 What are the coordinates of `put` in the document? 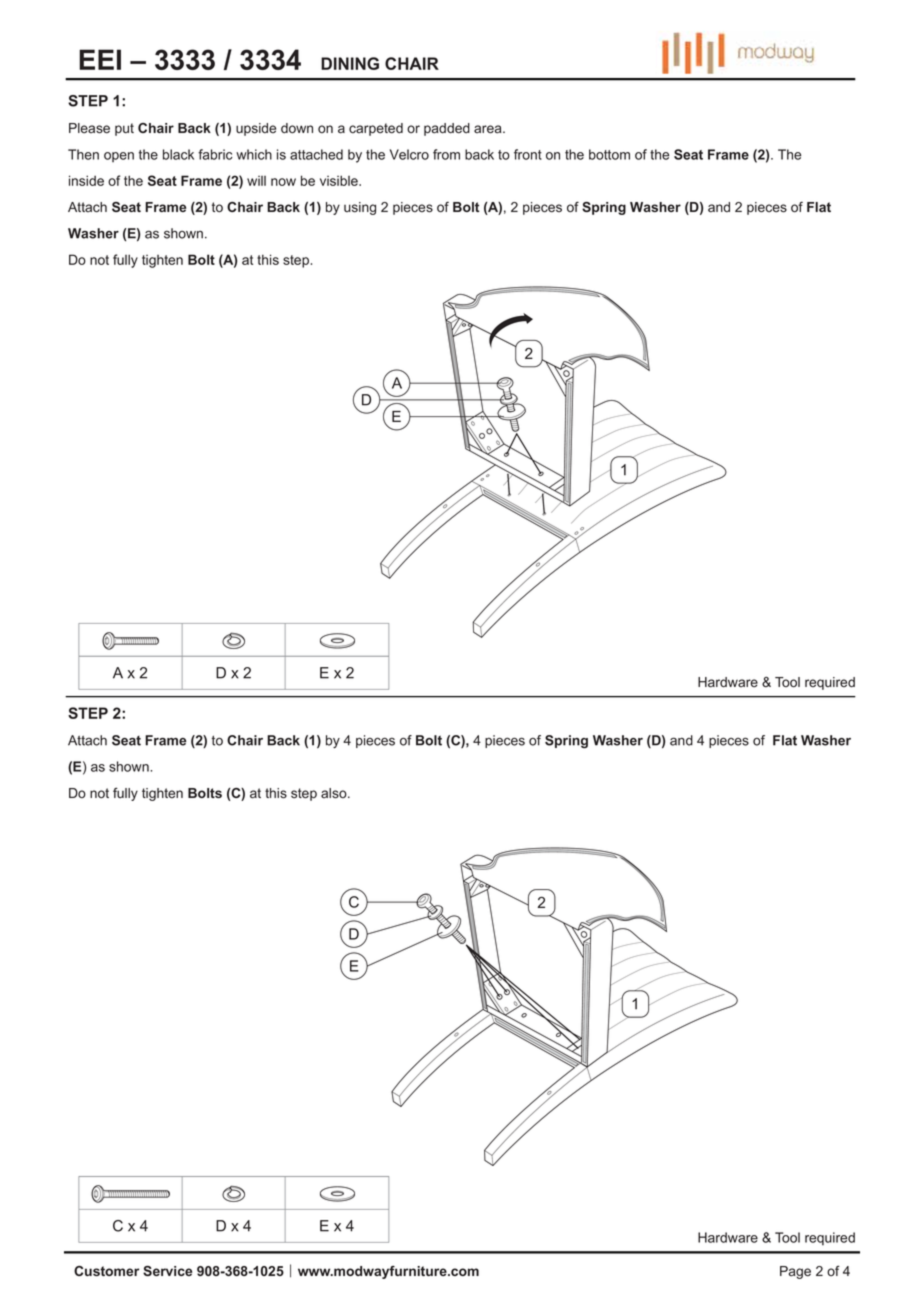 It's located at (124, 129).
